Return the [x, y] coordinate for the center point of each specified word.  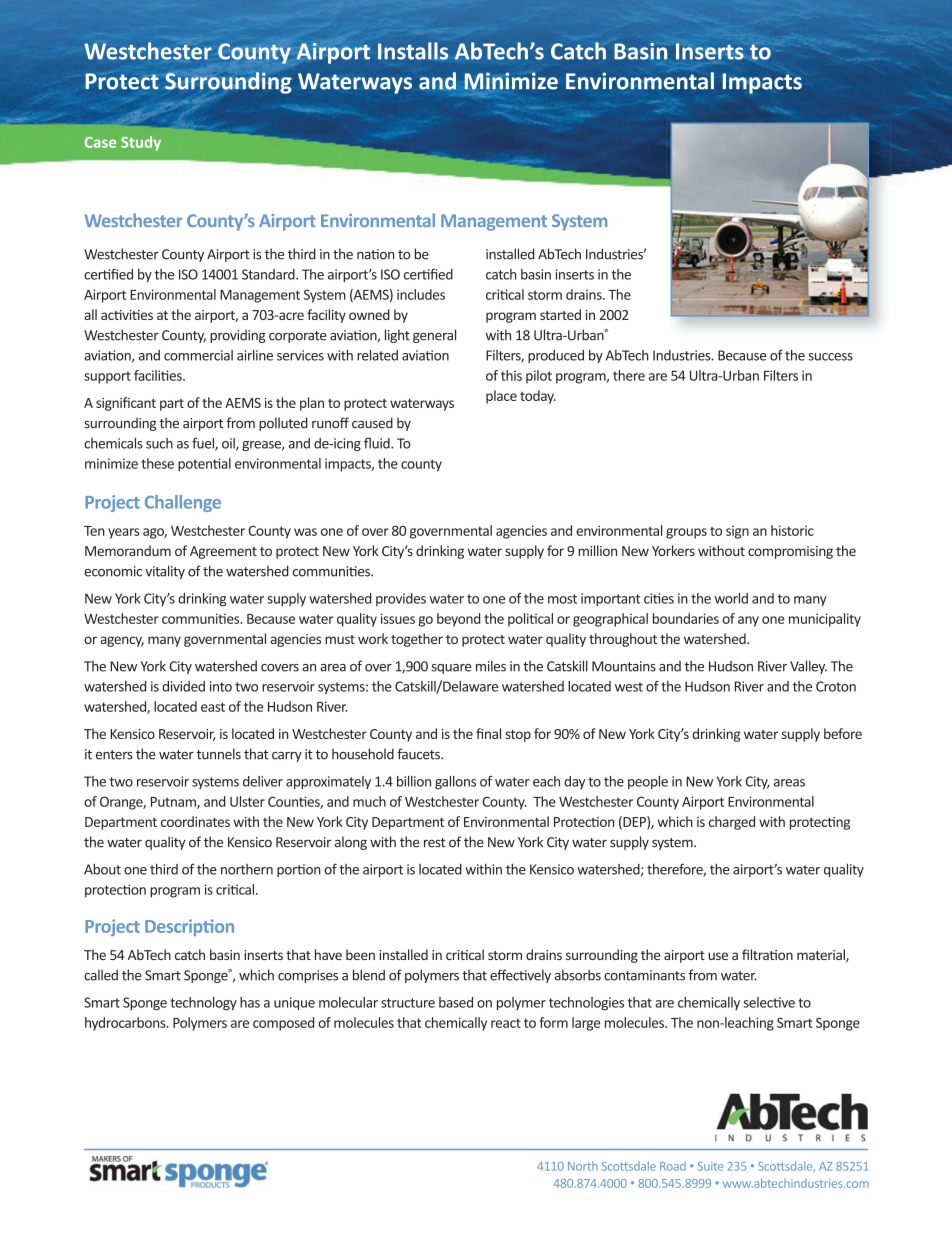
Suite [710, 1166]
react [506, 1023]
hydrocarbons [126, 1024]
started [560, 314]
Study [141, 143]
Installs [413, 51]
